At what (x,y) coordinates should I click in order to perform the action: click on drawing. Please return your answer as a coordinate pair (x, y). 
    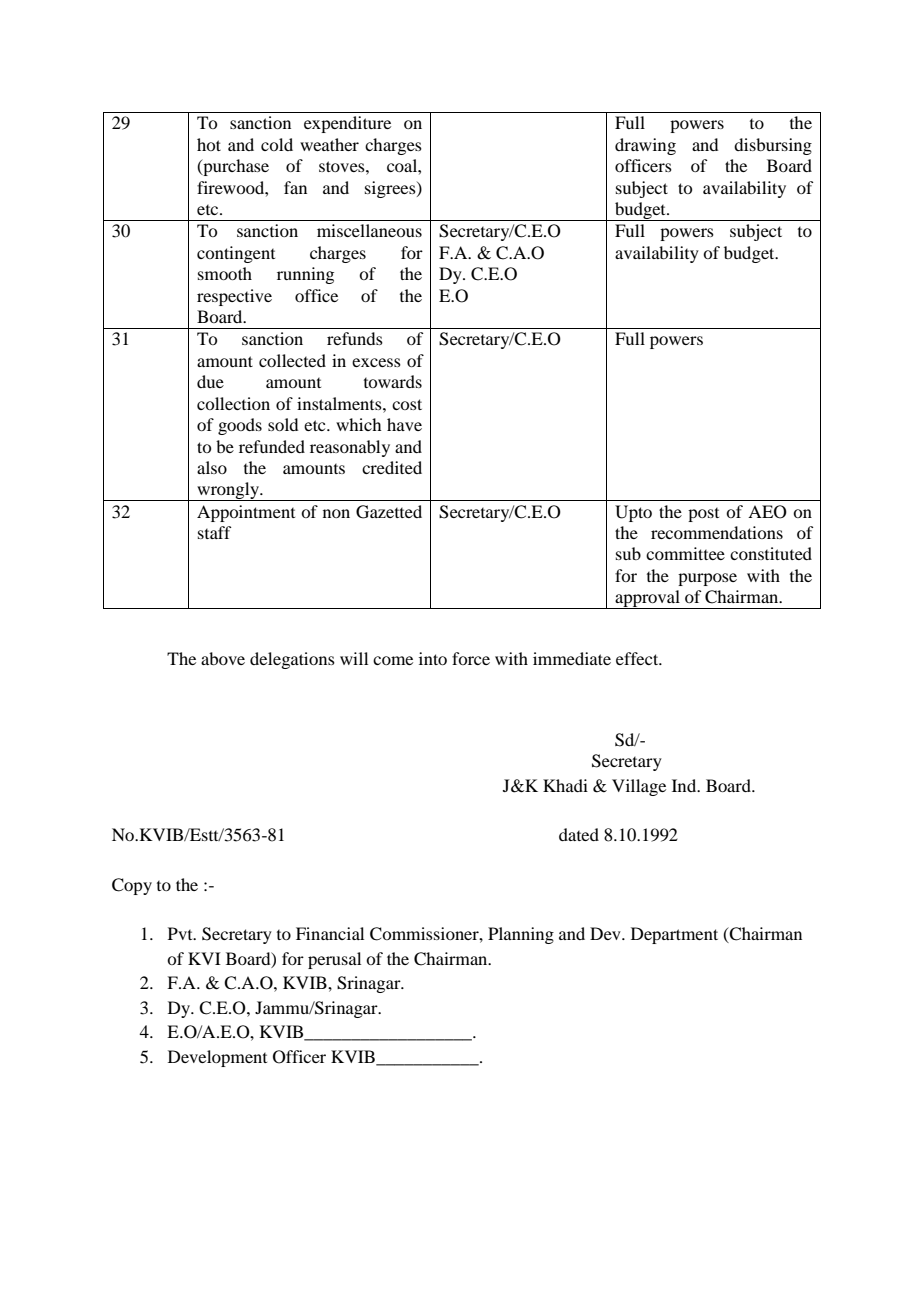
    Looking at the image, I should click on (645, 146).
